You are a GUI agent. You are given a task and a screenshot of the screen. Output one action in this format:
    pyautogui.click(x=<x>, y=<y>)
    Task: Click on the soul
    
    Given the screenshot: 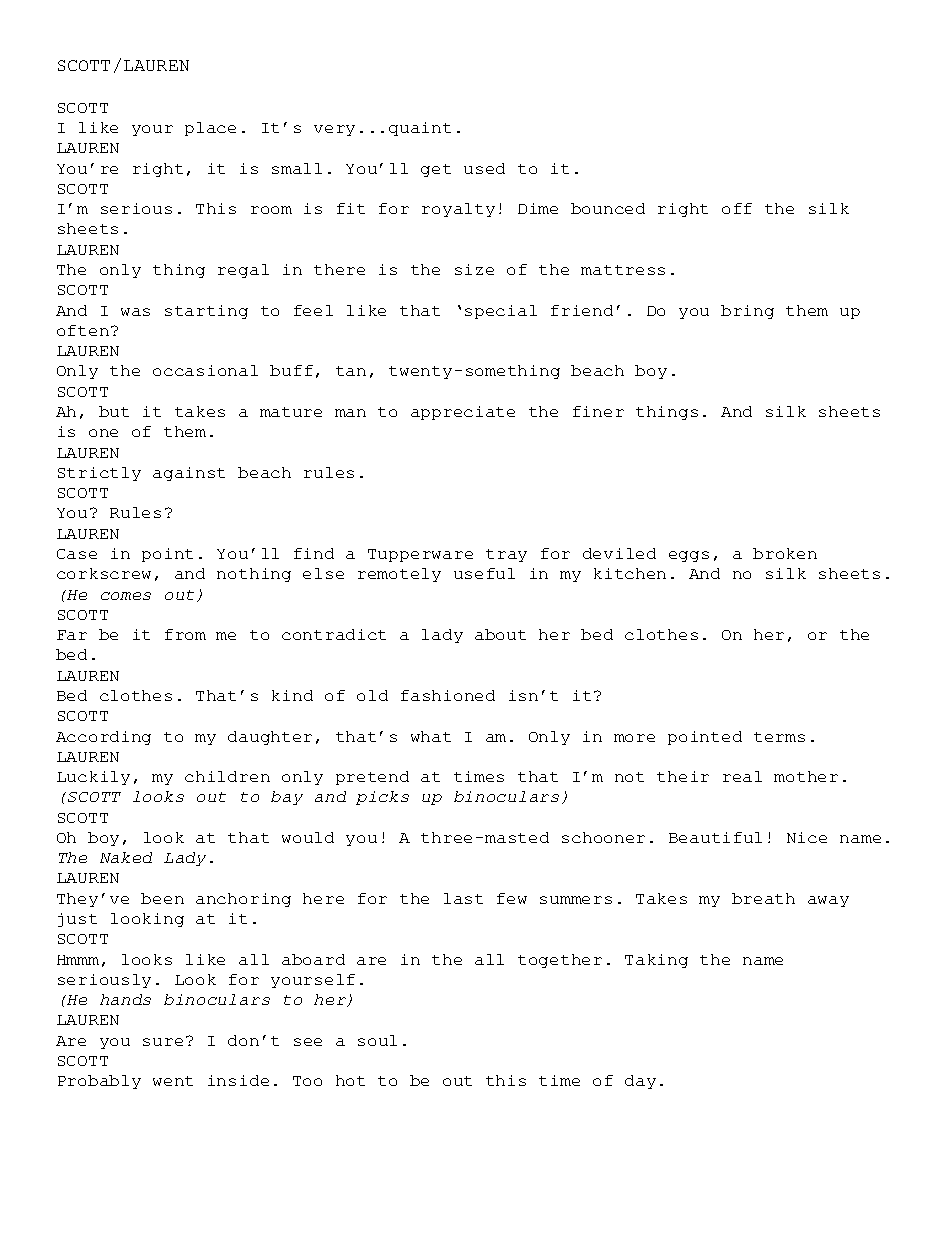 What is the action you would take?
    pyautogui.click(x=377, y=1040)
